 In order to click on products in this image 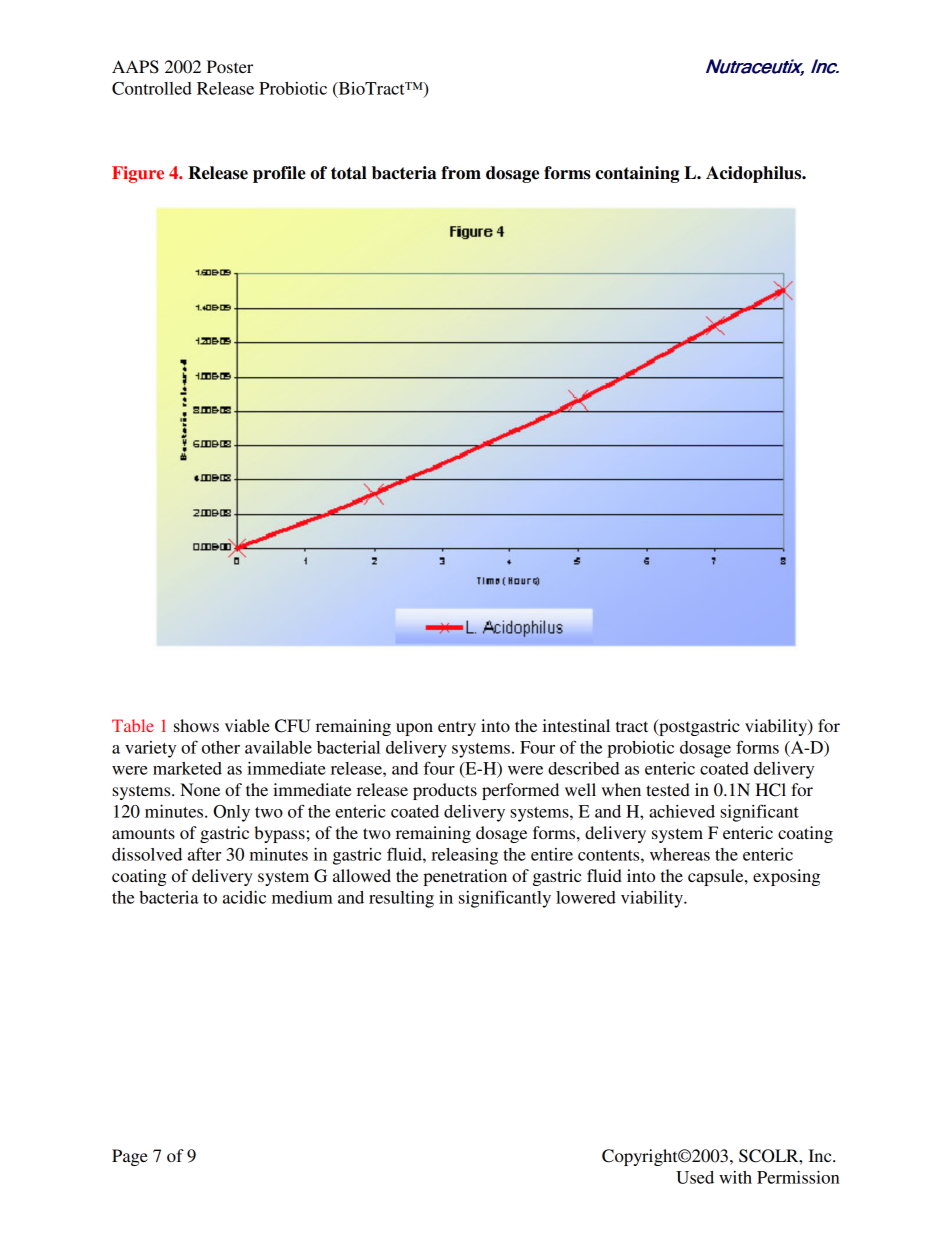, I will do `click(445, 791)`.
